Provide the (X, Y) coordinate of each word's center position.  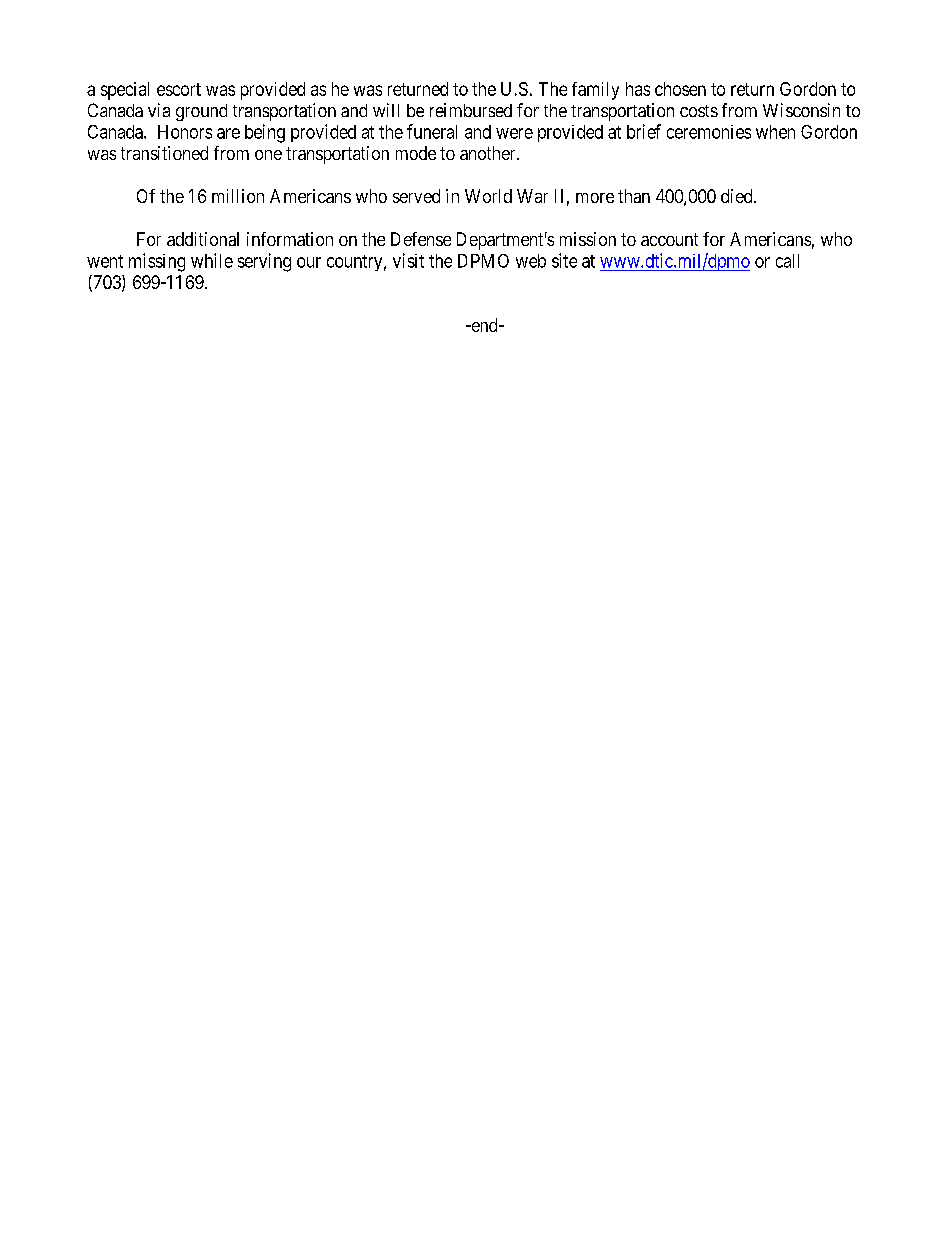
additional (203, 239)
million (238, 196)
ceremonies (709, 132)
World (488, 196)
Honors (185, 132)
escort (179, 89)
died (738, 196)
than (634, 196)
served (416, 196)
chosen (680, 89)
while (212, 260)
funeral (432, 131)
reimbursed (471, 110)
